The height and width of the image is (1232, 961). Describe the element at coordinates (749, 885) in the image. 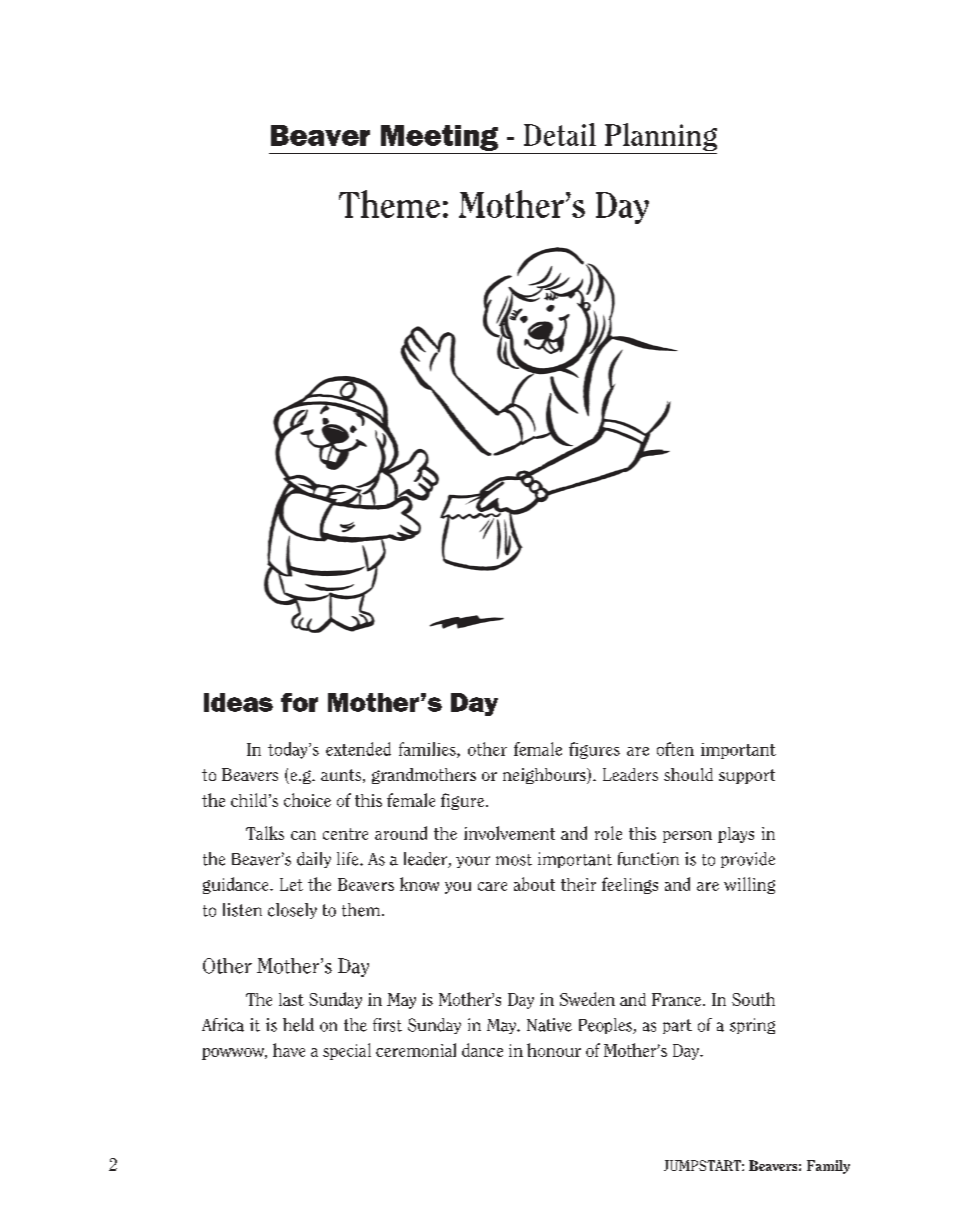

I see `willing` at that location.
